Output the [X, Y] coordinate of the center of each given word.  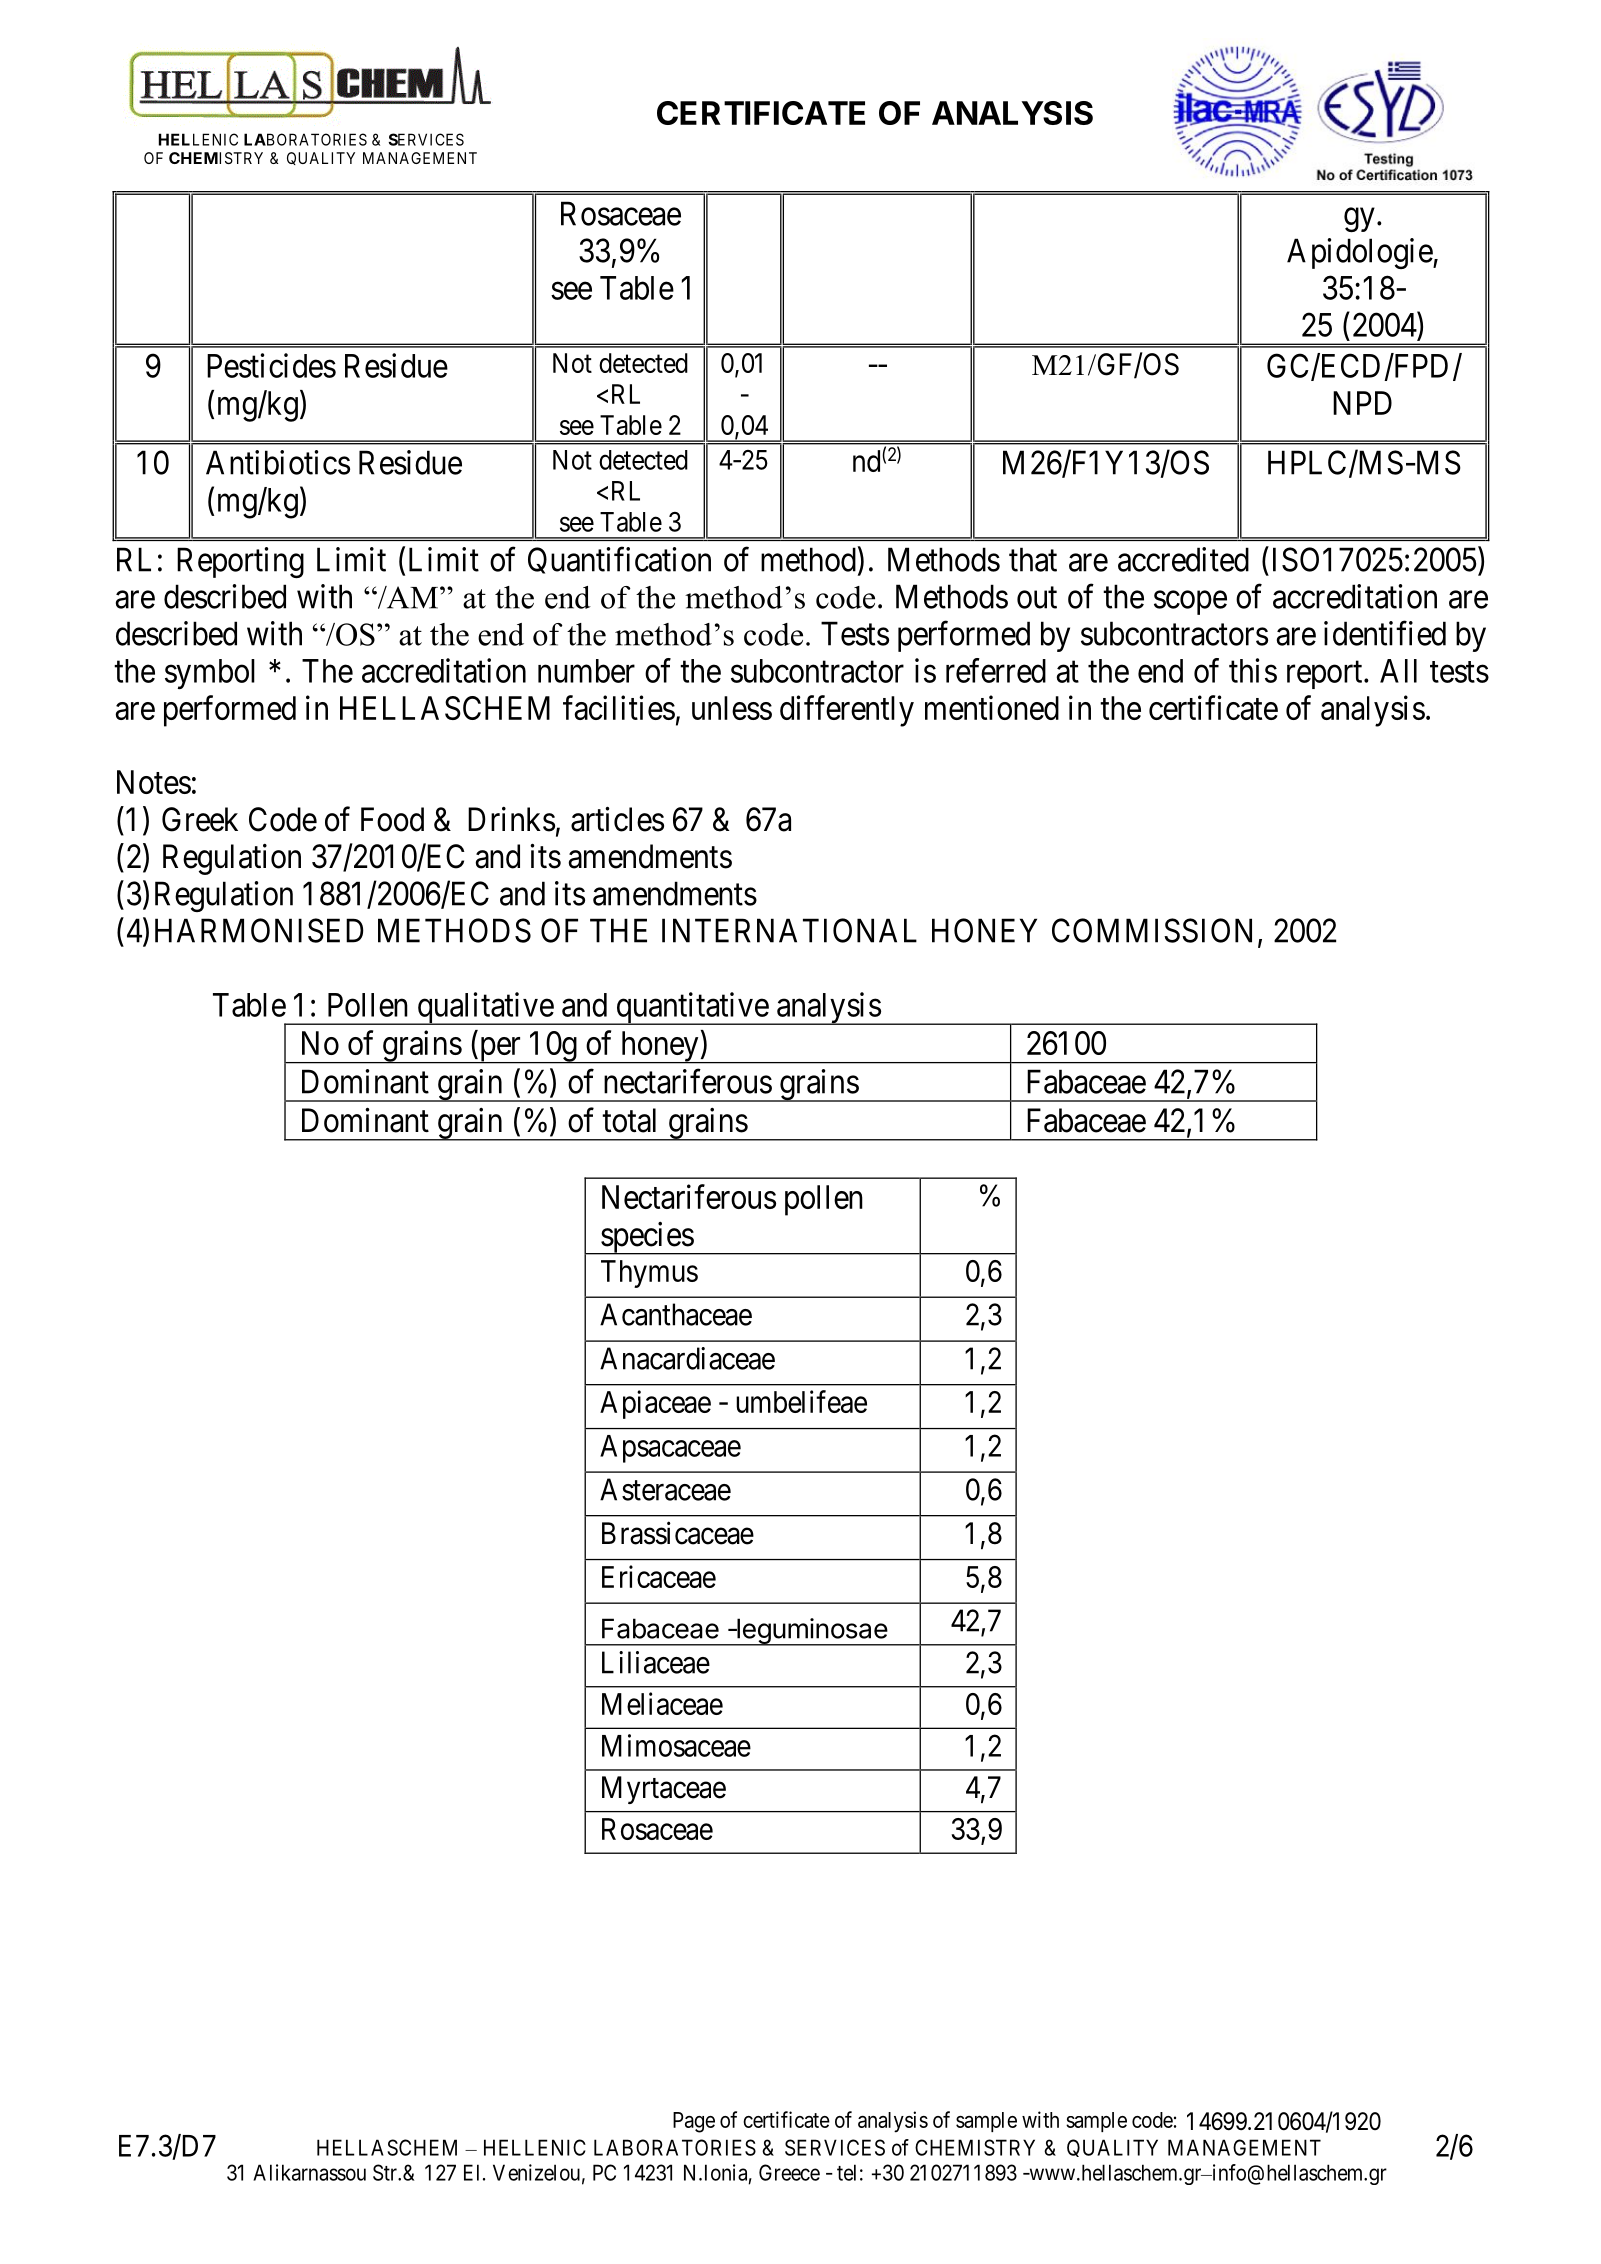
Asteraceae [665, 1489]
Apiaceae [655, 1404]
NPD [1362, 403]
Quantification [619, 560]
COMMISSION [1152, 930]
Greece [789, 2172]
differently [847, 711]
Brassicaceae [678, 1533]
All [1398, 671]
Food [392, 819]
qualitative [485, 1008]
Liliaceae [656, 1662]
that [1033, 559]
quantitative [692, 1008]
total [629, 1120]
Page [694, 2122]
